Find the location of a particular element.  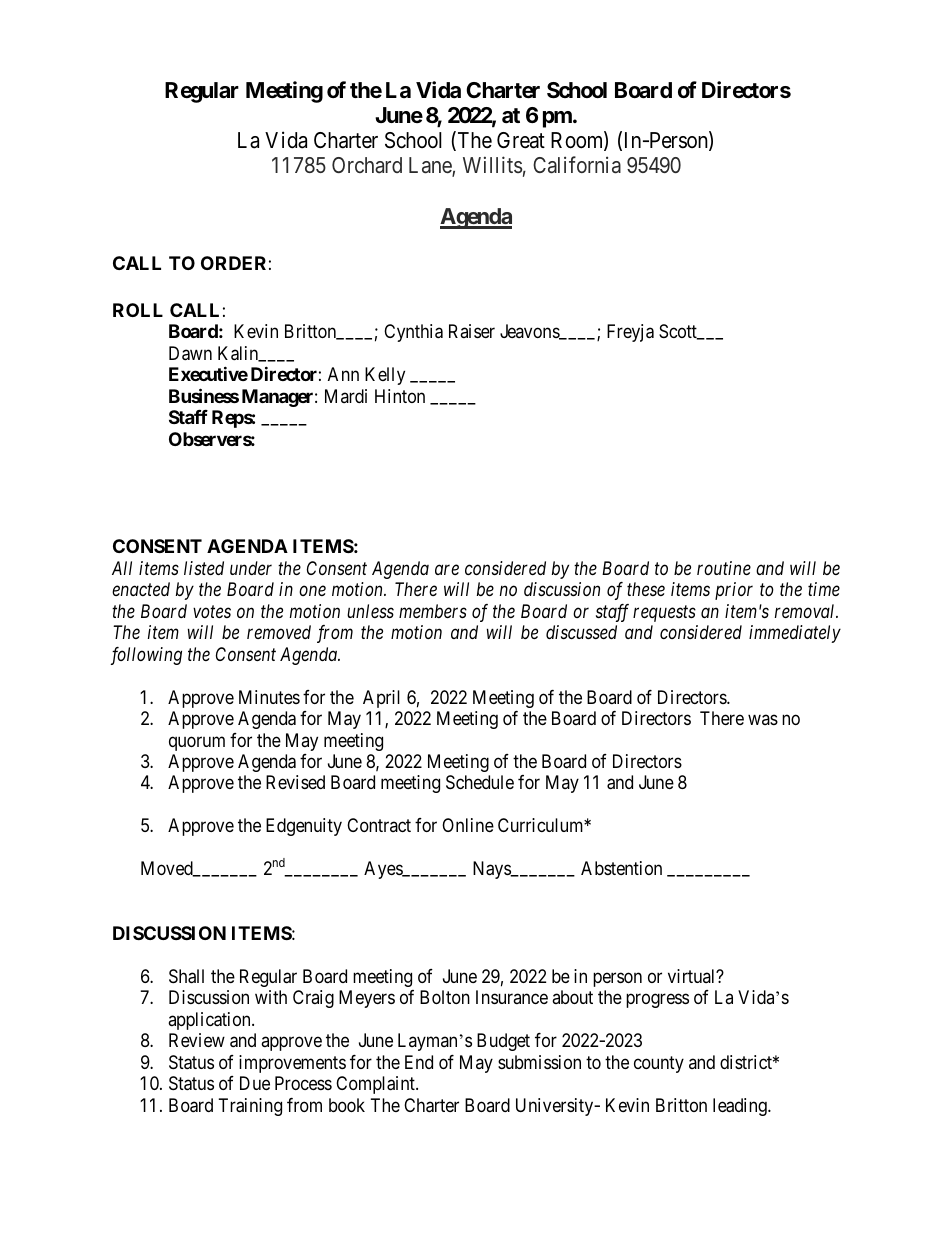

Due is located at coordinates (255, 1083).
